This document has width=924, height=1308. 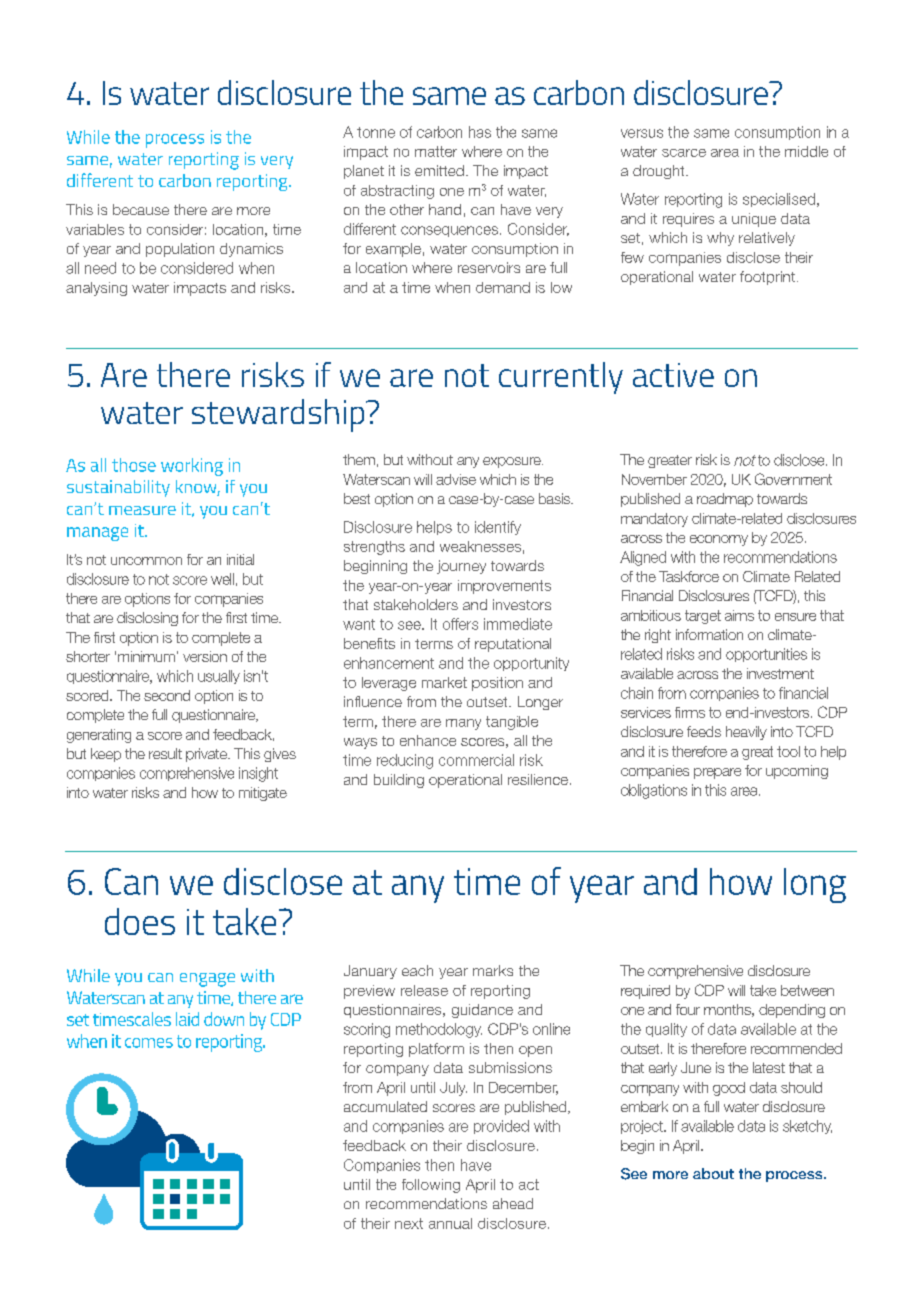 I want to click on comes, so click(x=149, y=1043).
